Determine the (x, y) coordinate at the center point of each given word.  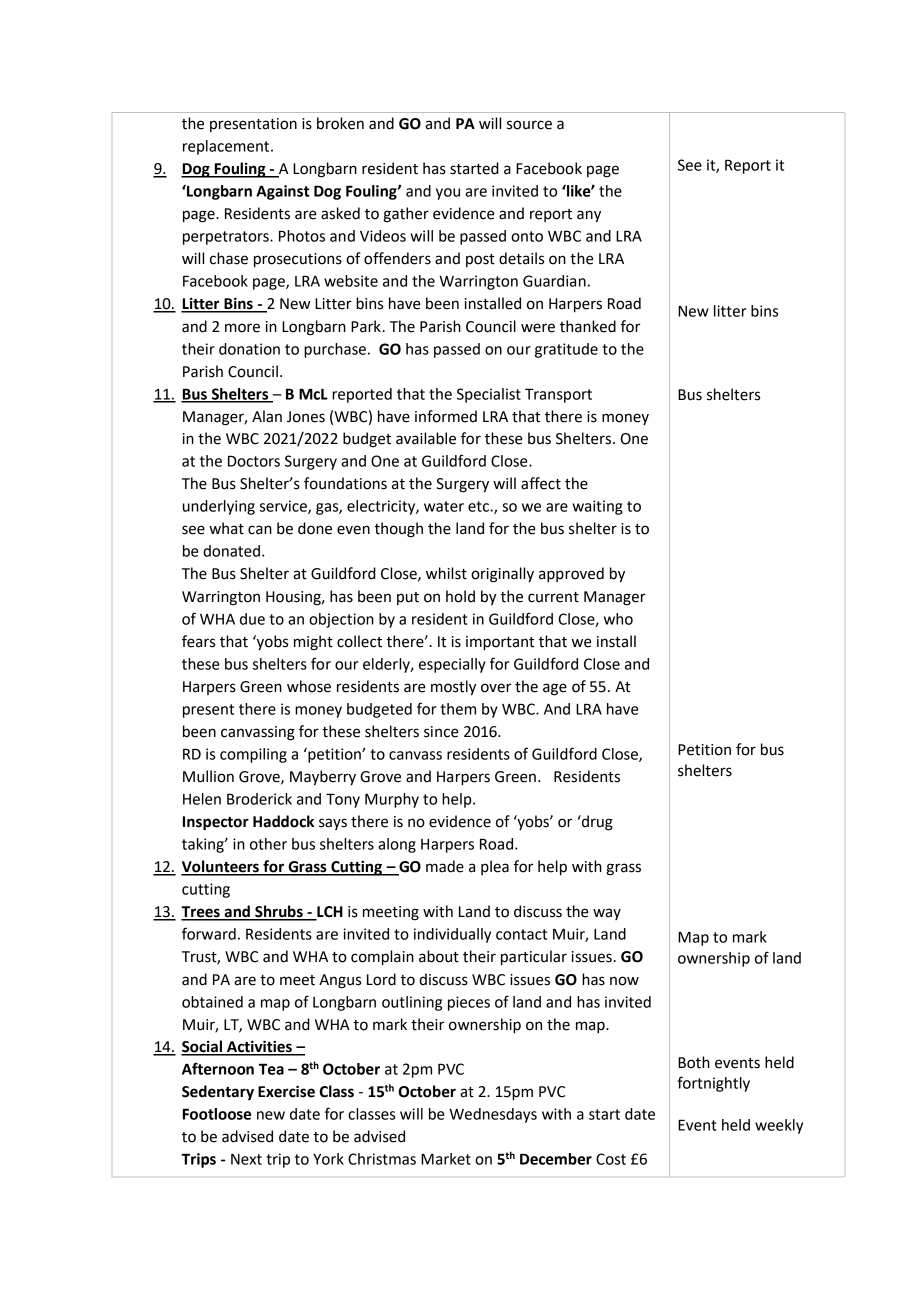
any (589, 216)
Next (246, 1159)
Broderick (259, 799)
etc (479, 506)
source (529, 125)
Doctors (254, 461)
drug (596, 823)
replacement (227, 147)
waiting (597, 507)
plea (495, 867)
